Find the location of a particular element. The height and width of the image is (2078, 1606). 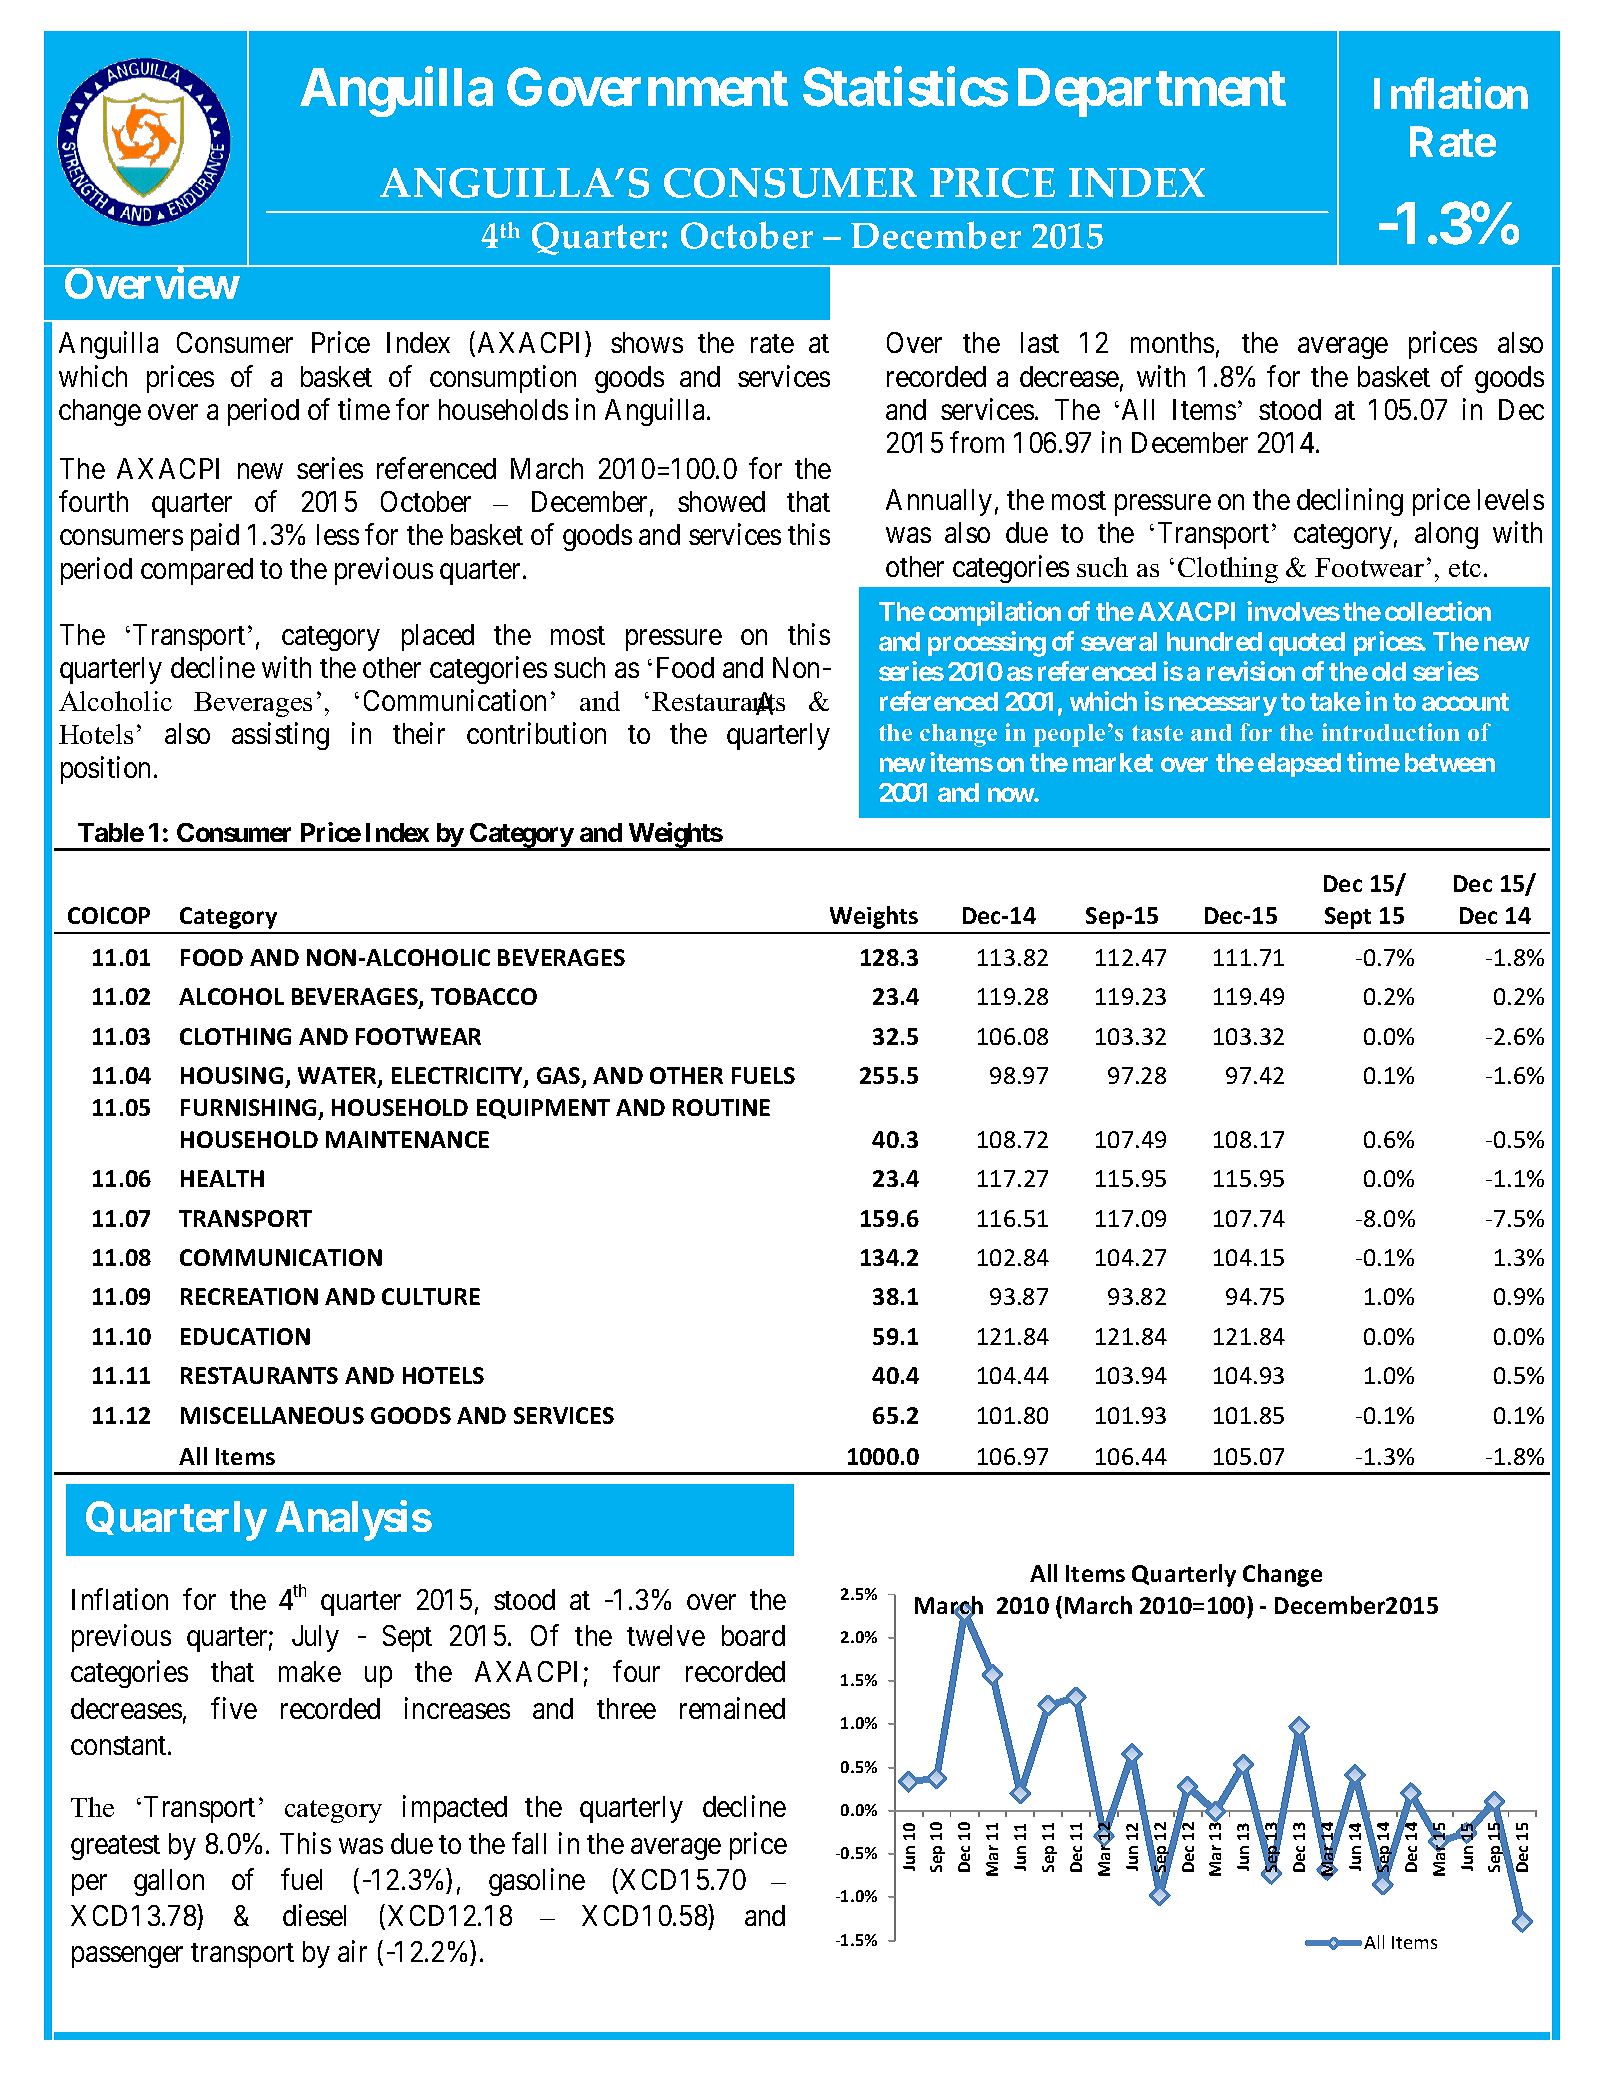

compared is located at coordinates (197, 571).
